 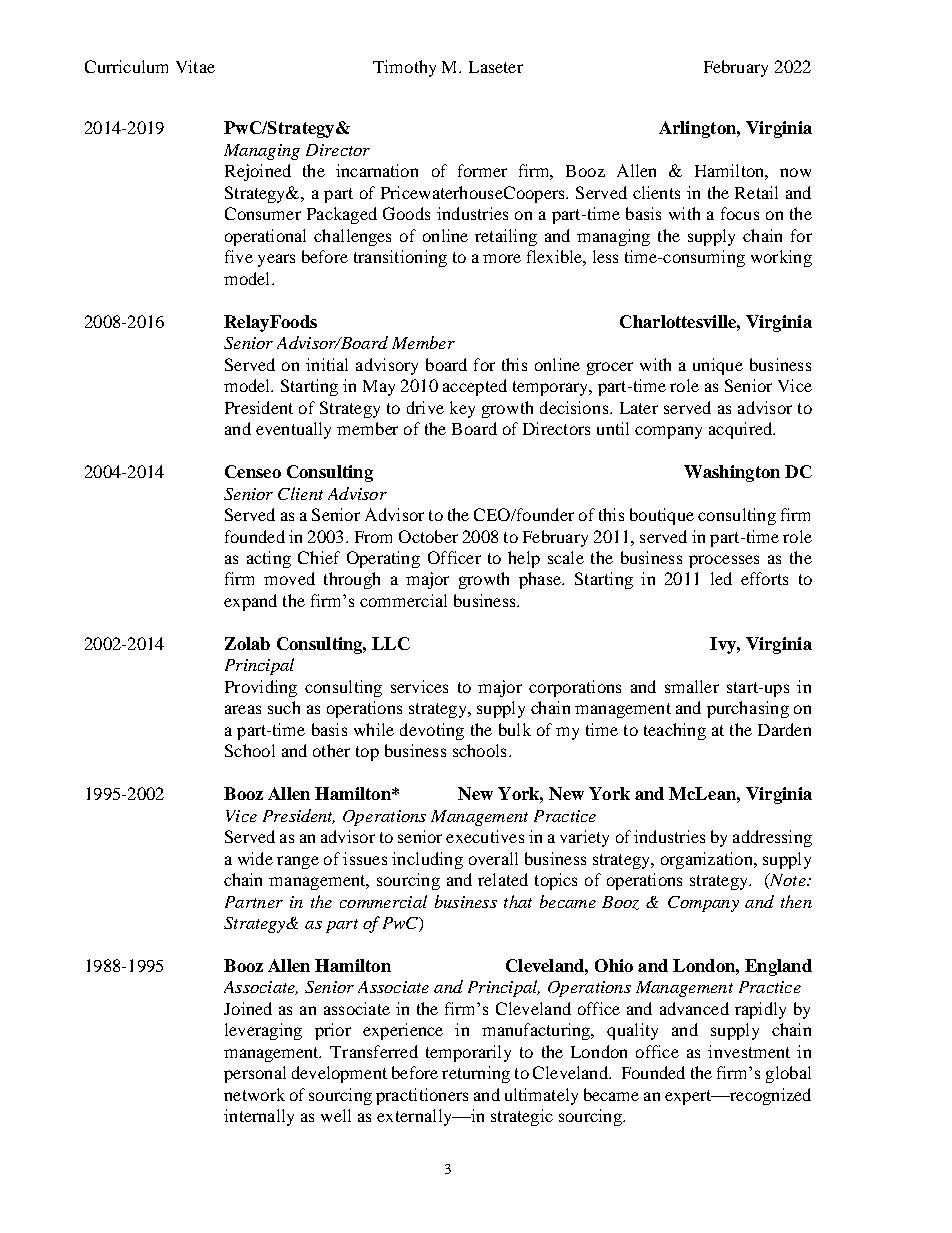 What do you see at coordinates (721, 578) in the screenshot?
I see `led` at bounding box center [721, 578].
